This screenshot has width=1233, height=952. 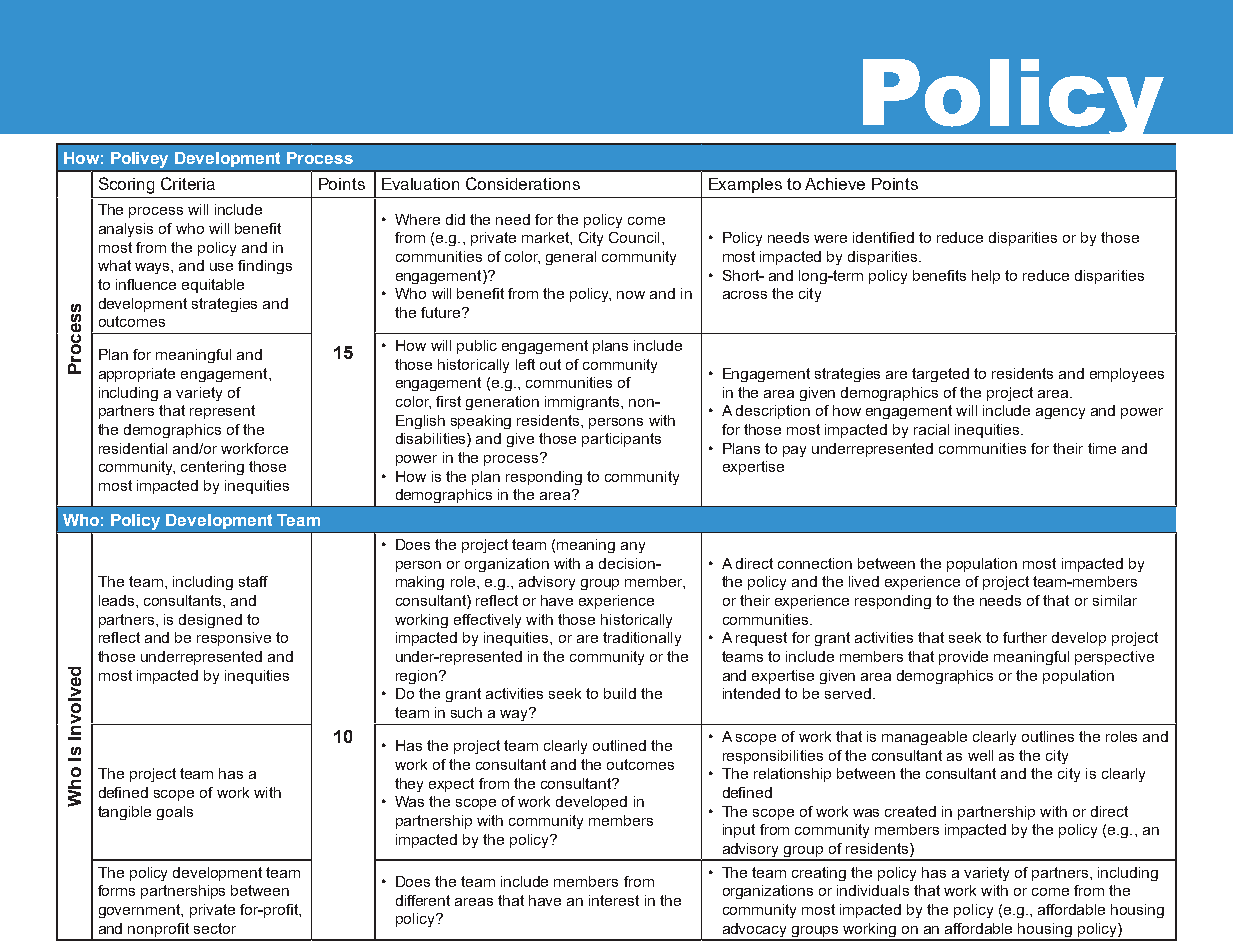 What do you see at coordinates (619, 745) in the screenshot?
I see `outlined` at bounding box center [619, 745].
